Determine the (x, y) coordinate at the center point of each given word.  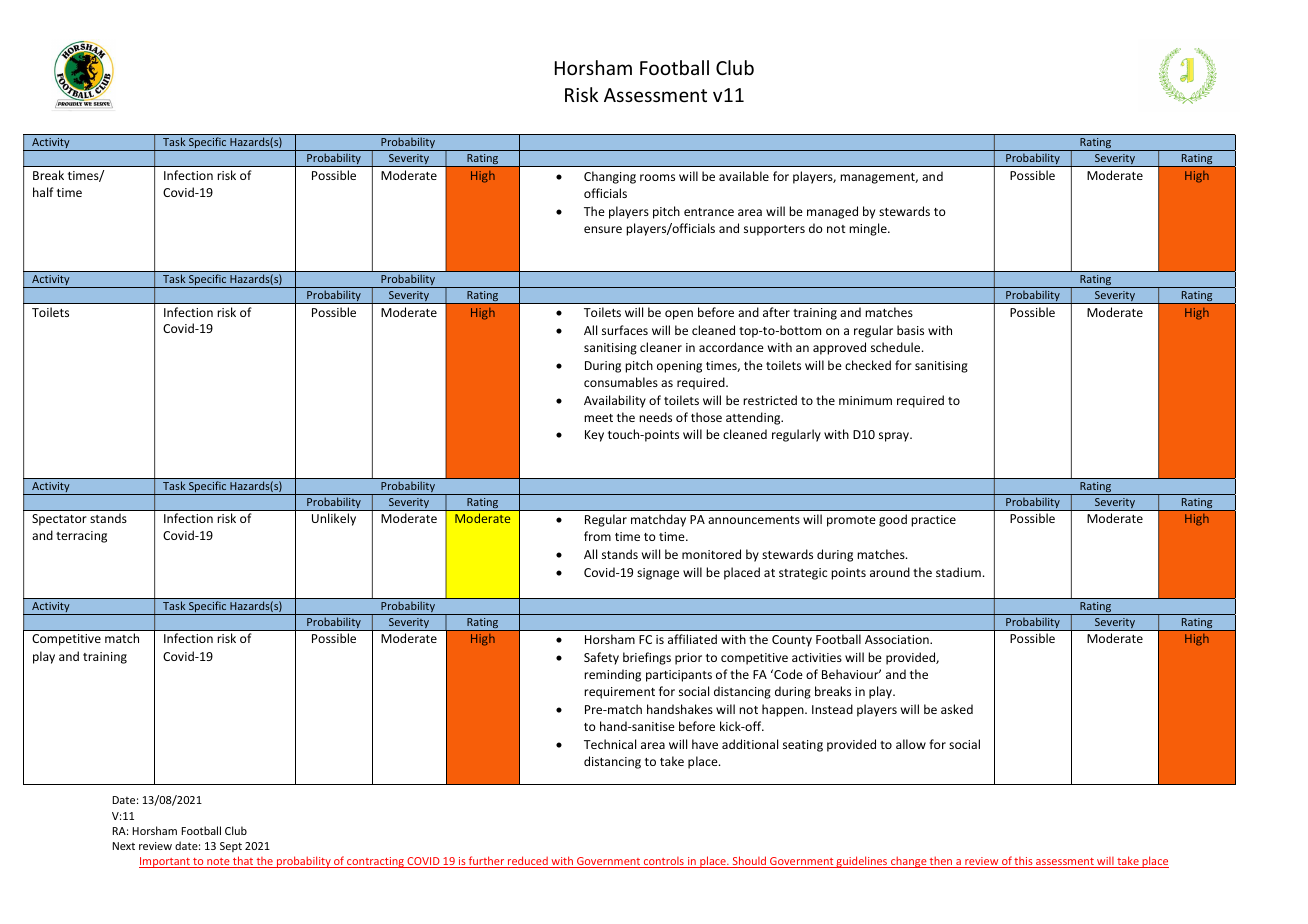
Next (124, 846)
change (909, 862)
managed (832, 212)
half (43, 192)
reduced (528, 862)
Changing (610, 177)
